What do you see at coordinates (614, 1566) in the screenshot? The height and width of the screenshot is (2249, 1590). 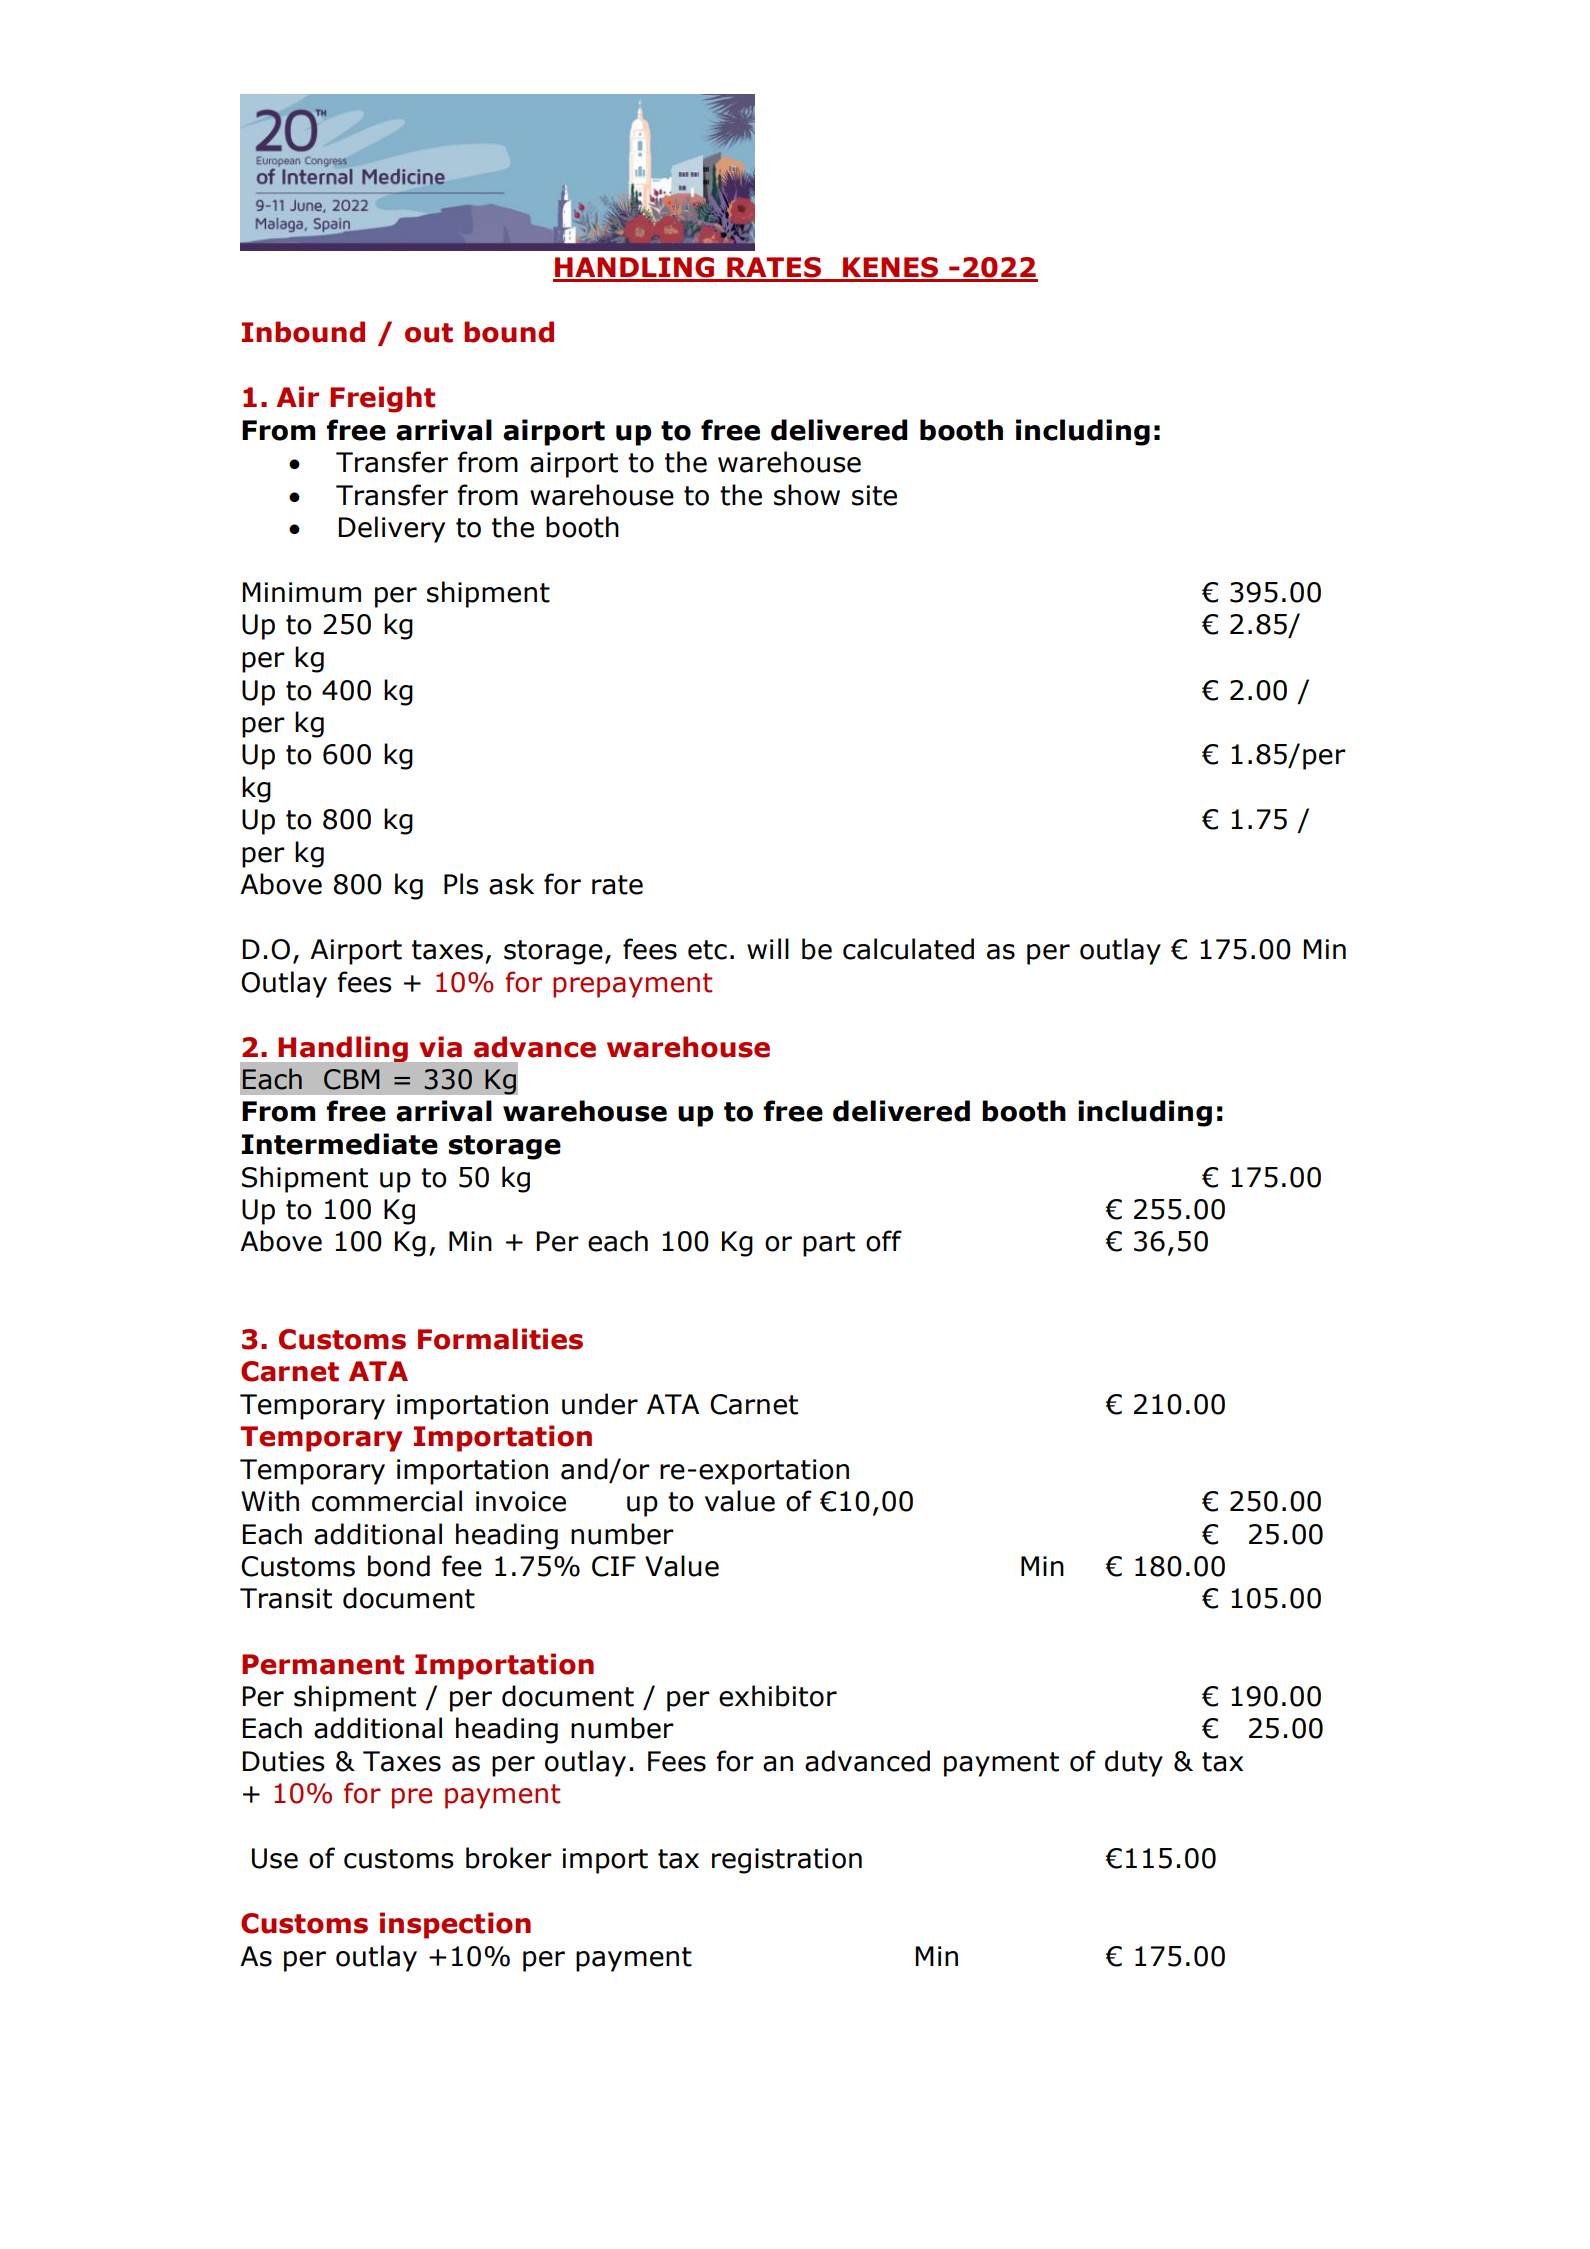 I see `CIF` at bounding box center [614, 1566].
